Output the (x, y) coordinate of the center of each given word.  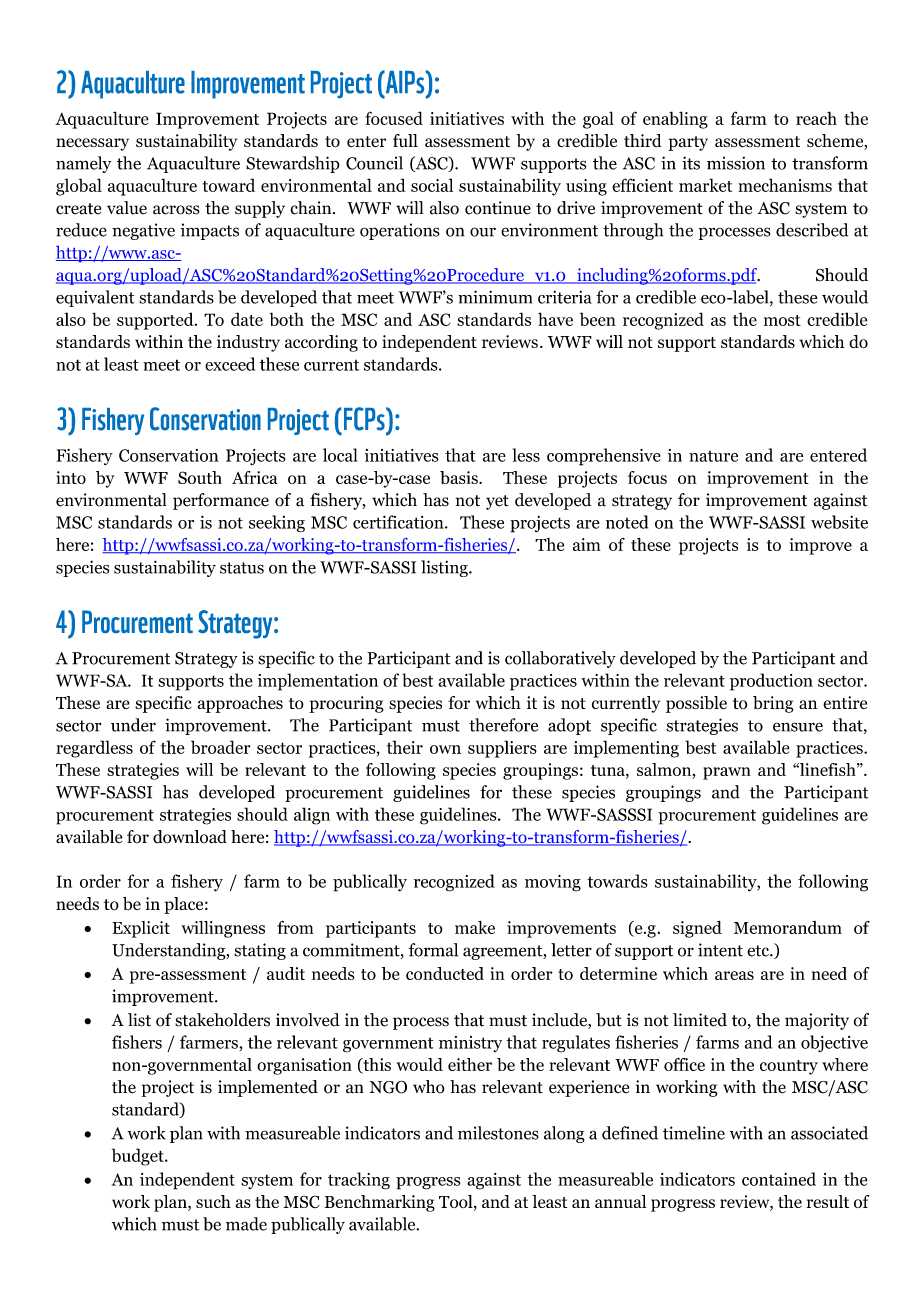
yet (497, 502)
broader (221, 747)
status (242, 568)
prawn (727, 773)
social (432, 185)
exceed (230, 364)
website (839, 522)
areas (734, 975)
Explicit (141, 929)
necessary (92, 144)
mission (736, 163)
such (213, 1201)
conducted (445, 973)
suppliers (502, 749)
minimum (495, 297)
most (782, 320)
